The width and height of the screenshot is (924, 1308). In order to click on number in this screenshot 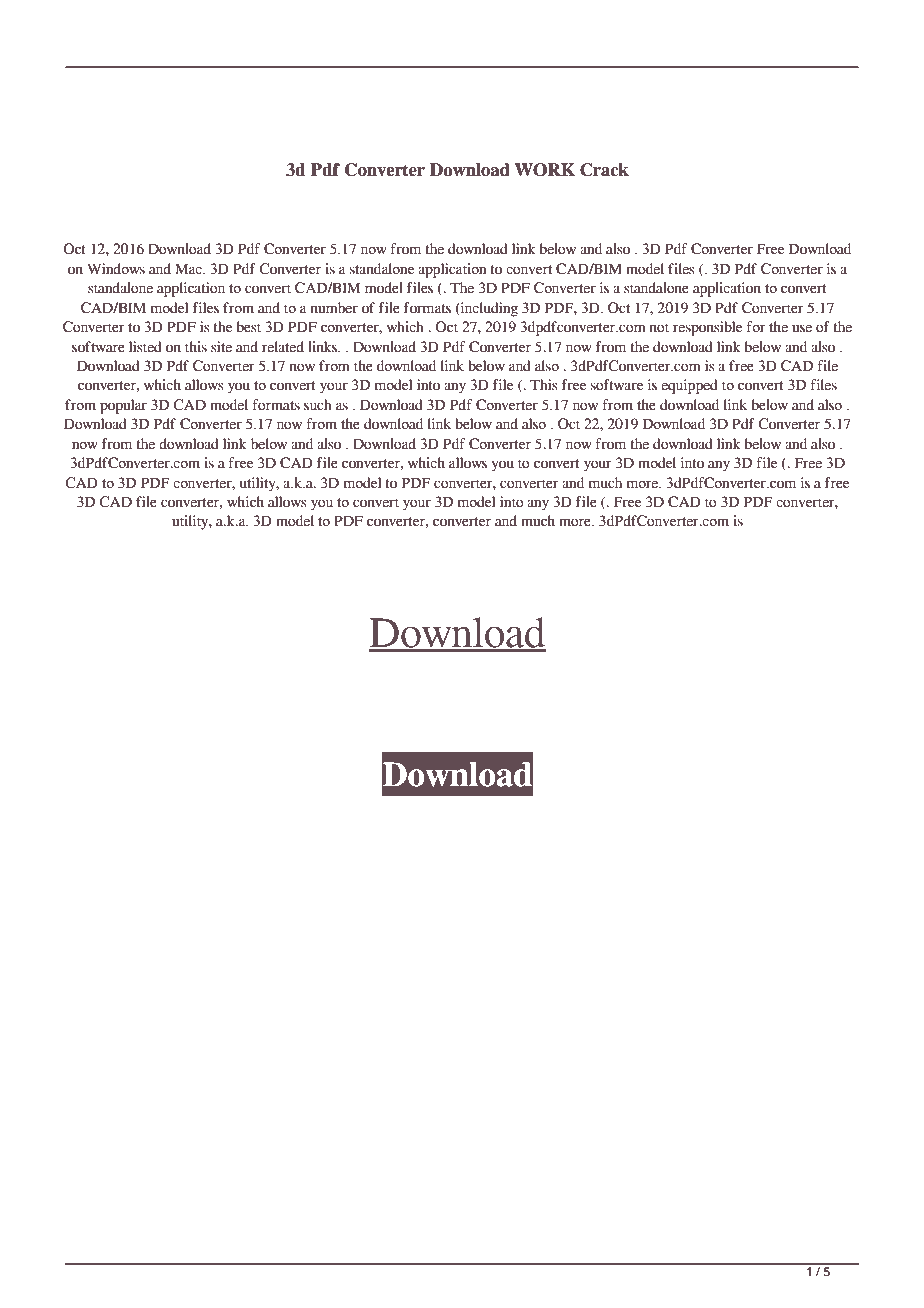, I will do `click(334, 308)`.
